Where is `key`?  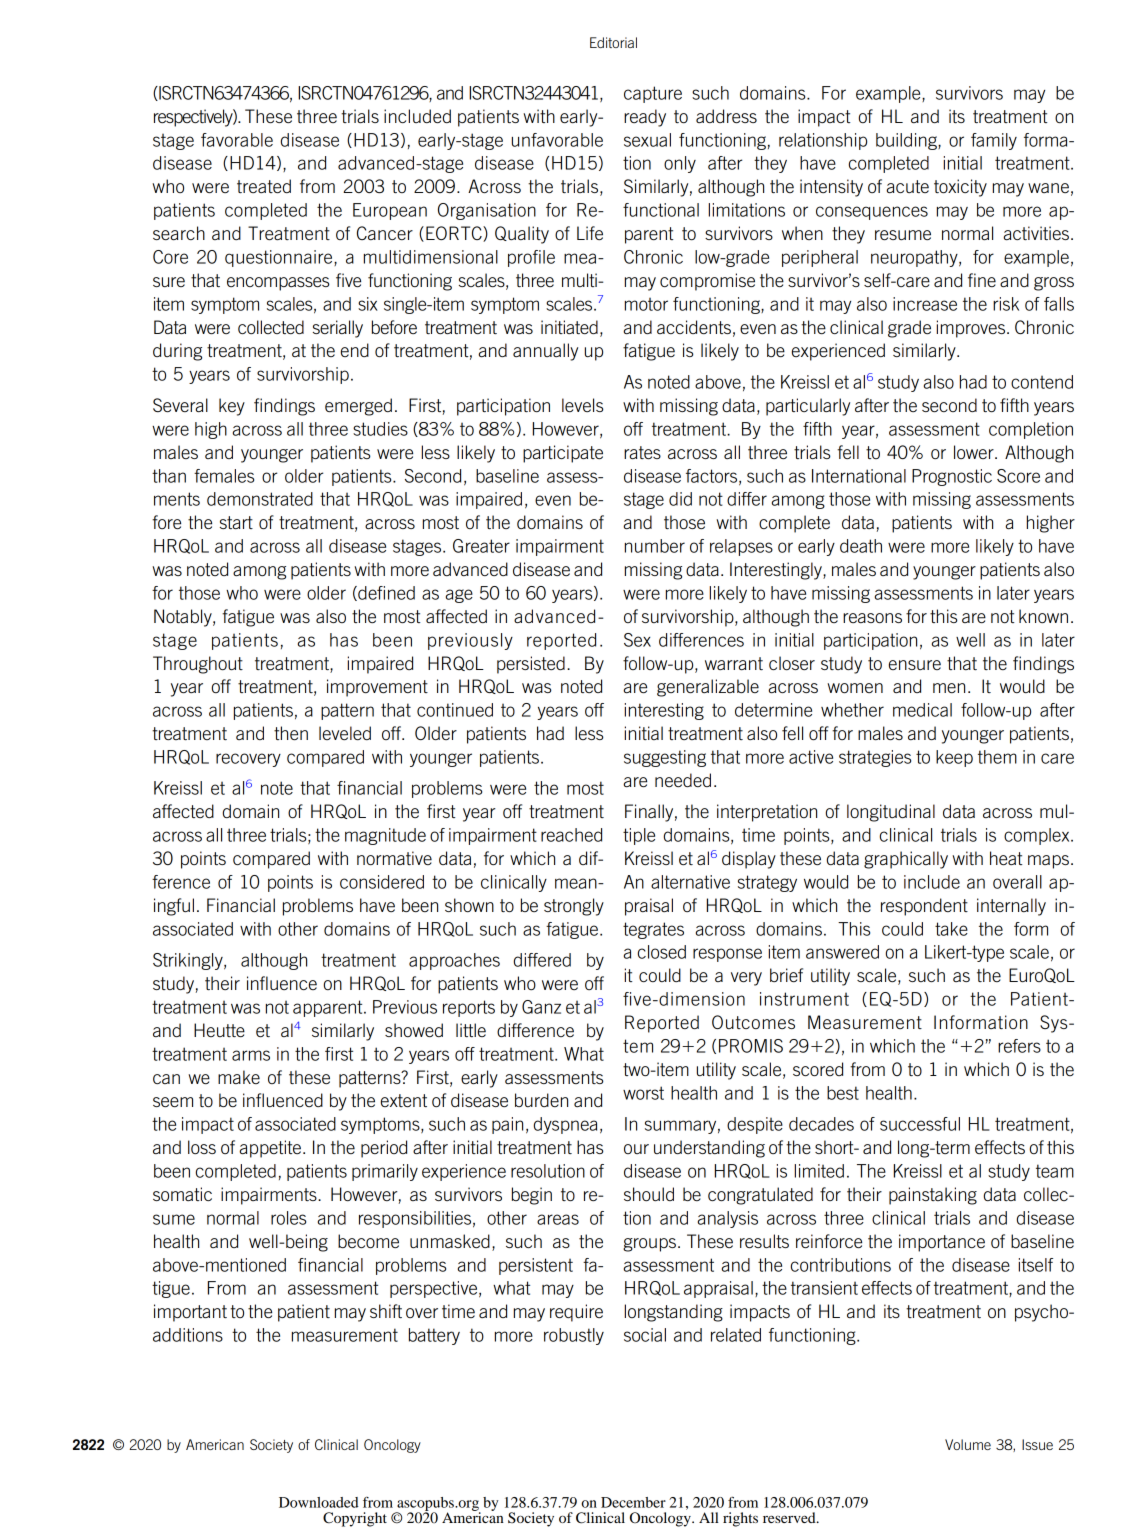 key is located at coordinates (232, 407).
